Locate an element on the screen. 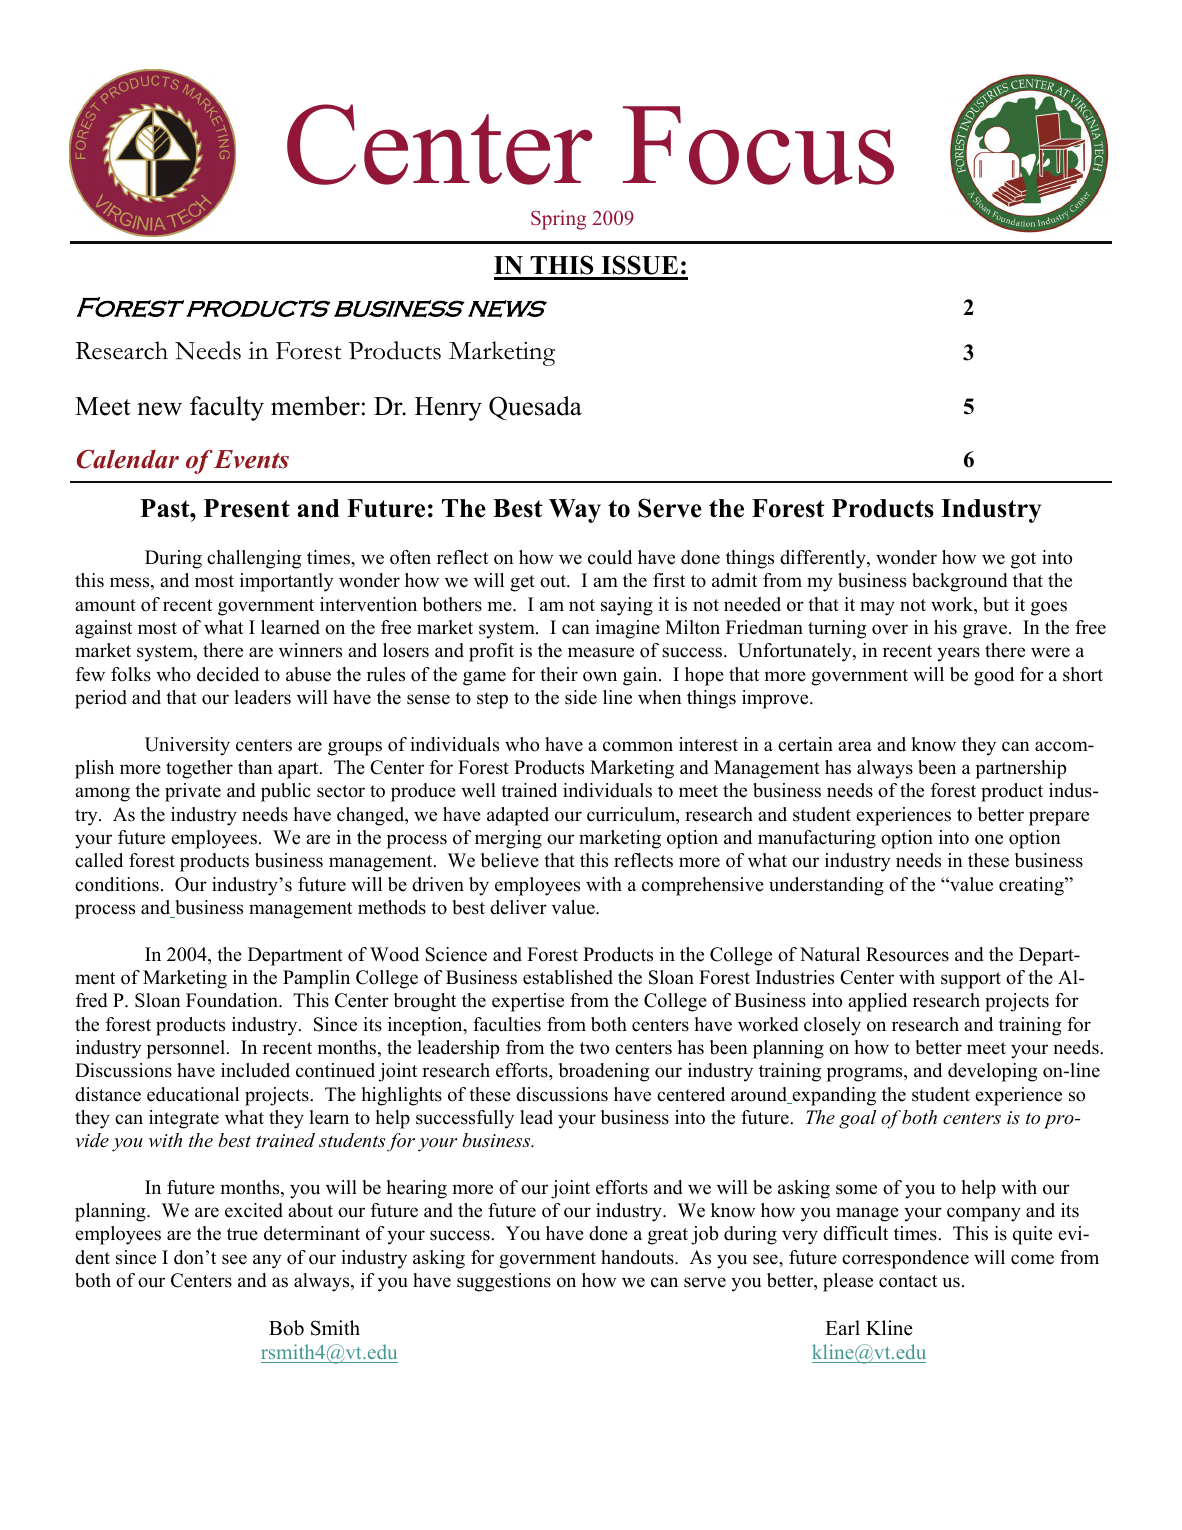 The height and width of the screenshot is (1530, 1182). common is located at coordinates (638, 746).
